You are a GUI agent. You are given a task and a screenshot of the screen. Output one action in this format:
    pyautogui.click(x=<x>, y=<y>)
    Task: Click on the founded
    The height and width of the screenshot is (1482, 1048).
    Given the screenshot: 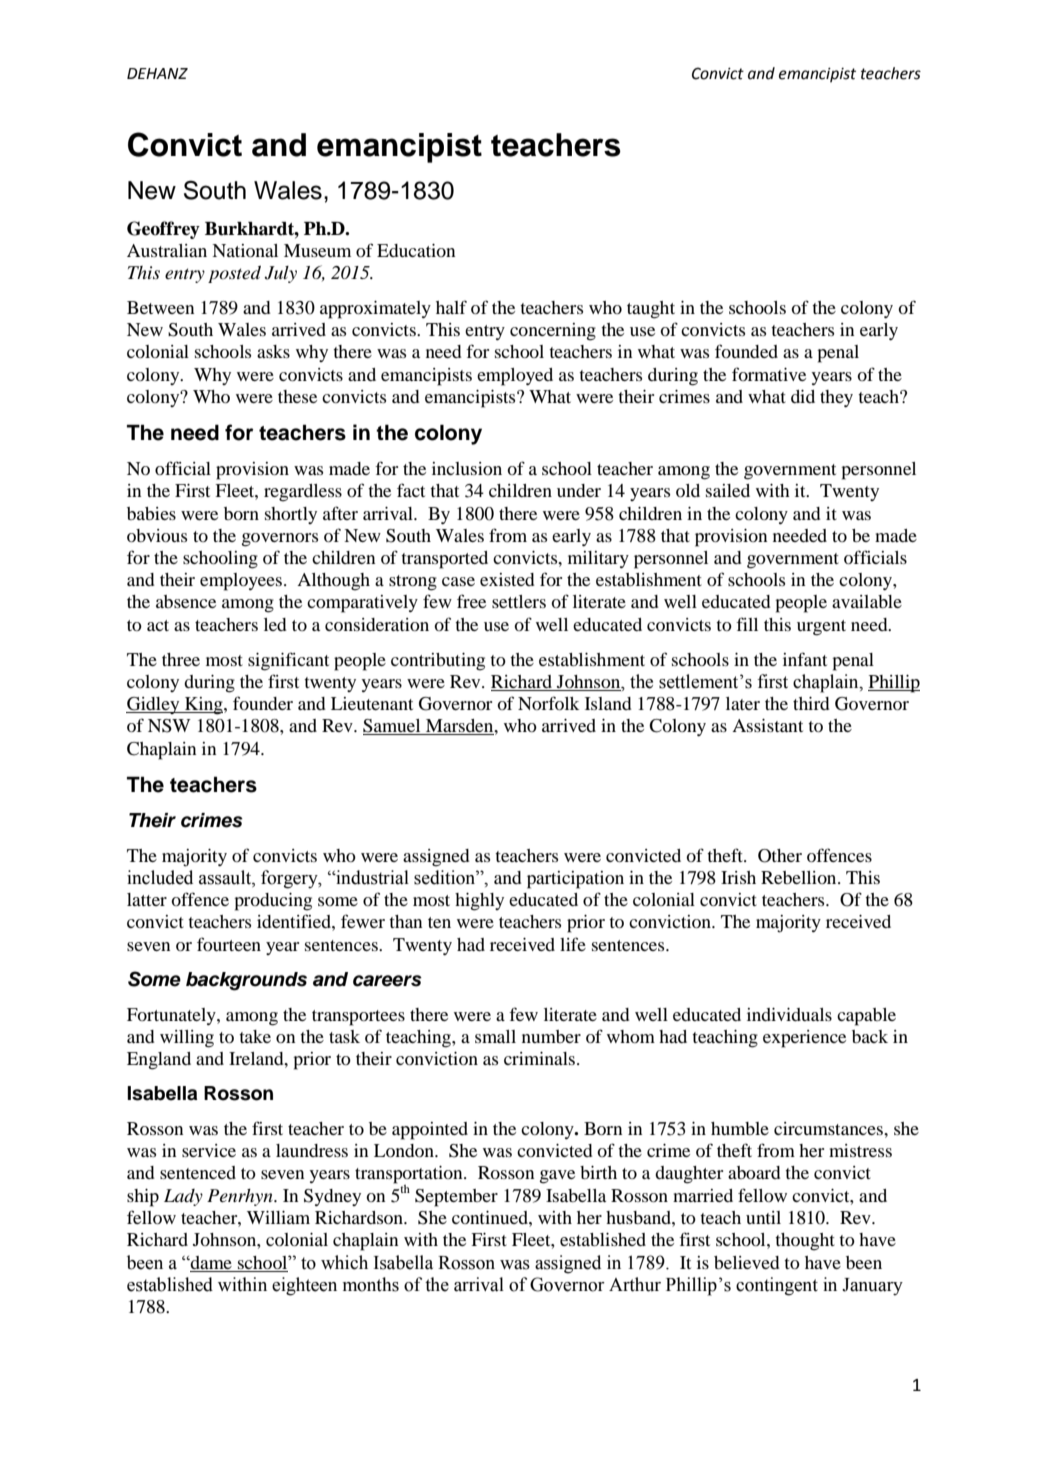 What is the action you would take?
    pyautogui.click(x=746, y=351)
